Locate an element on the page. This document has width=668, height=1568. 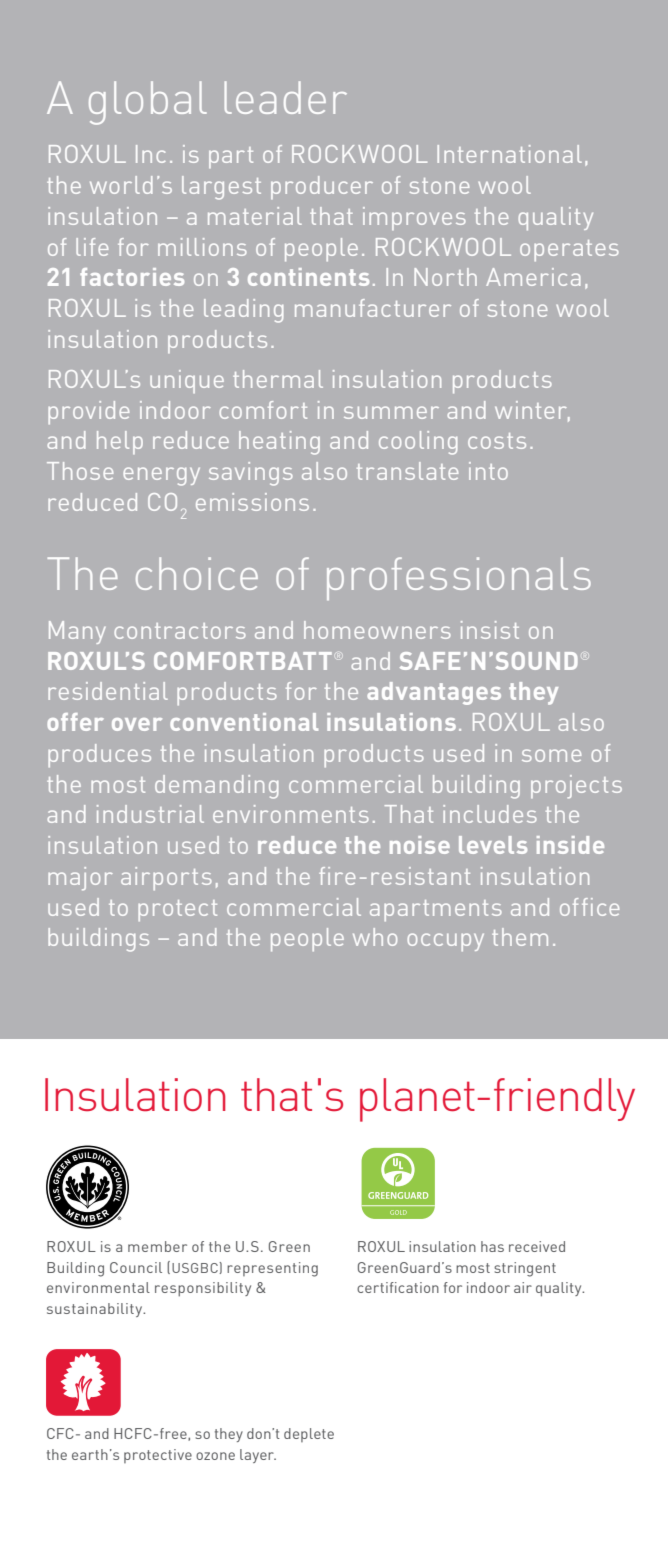
ozone is located at coordinates (215, 1456).
